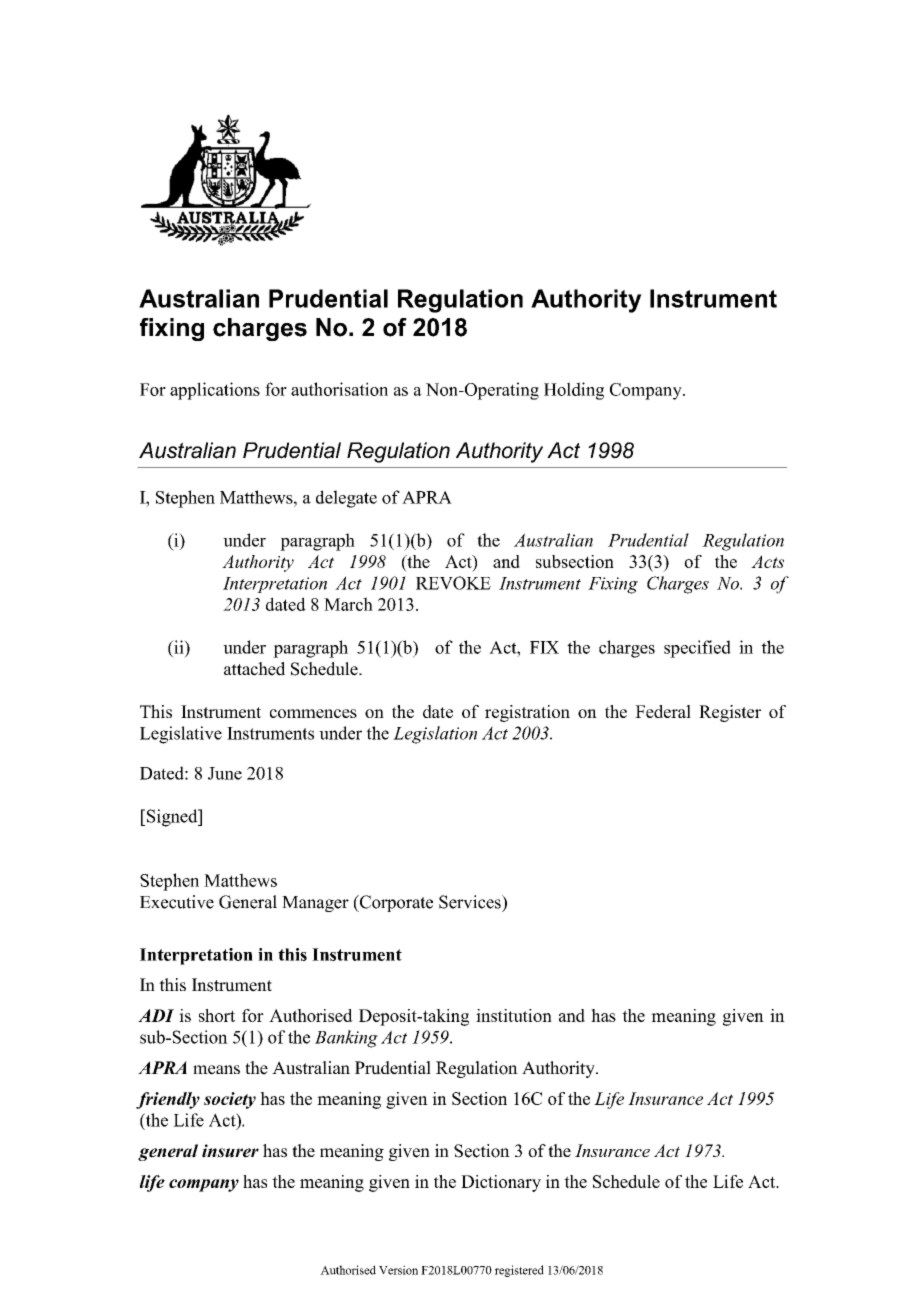 Image resolution: width=924 pixels, height=1308 pixels. I want to click on Federal, so click(663, 711).
